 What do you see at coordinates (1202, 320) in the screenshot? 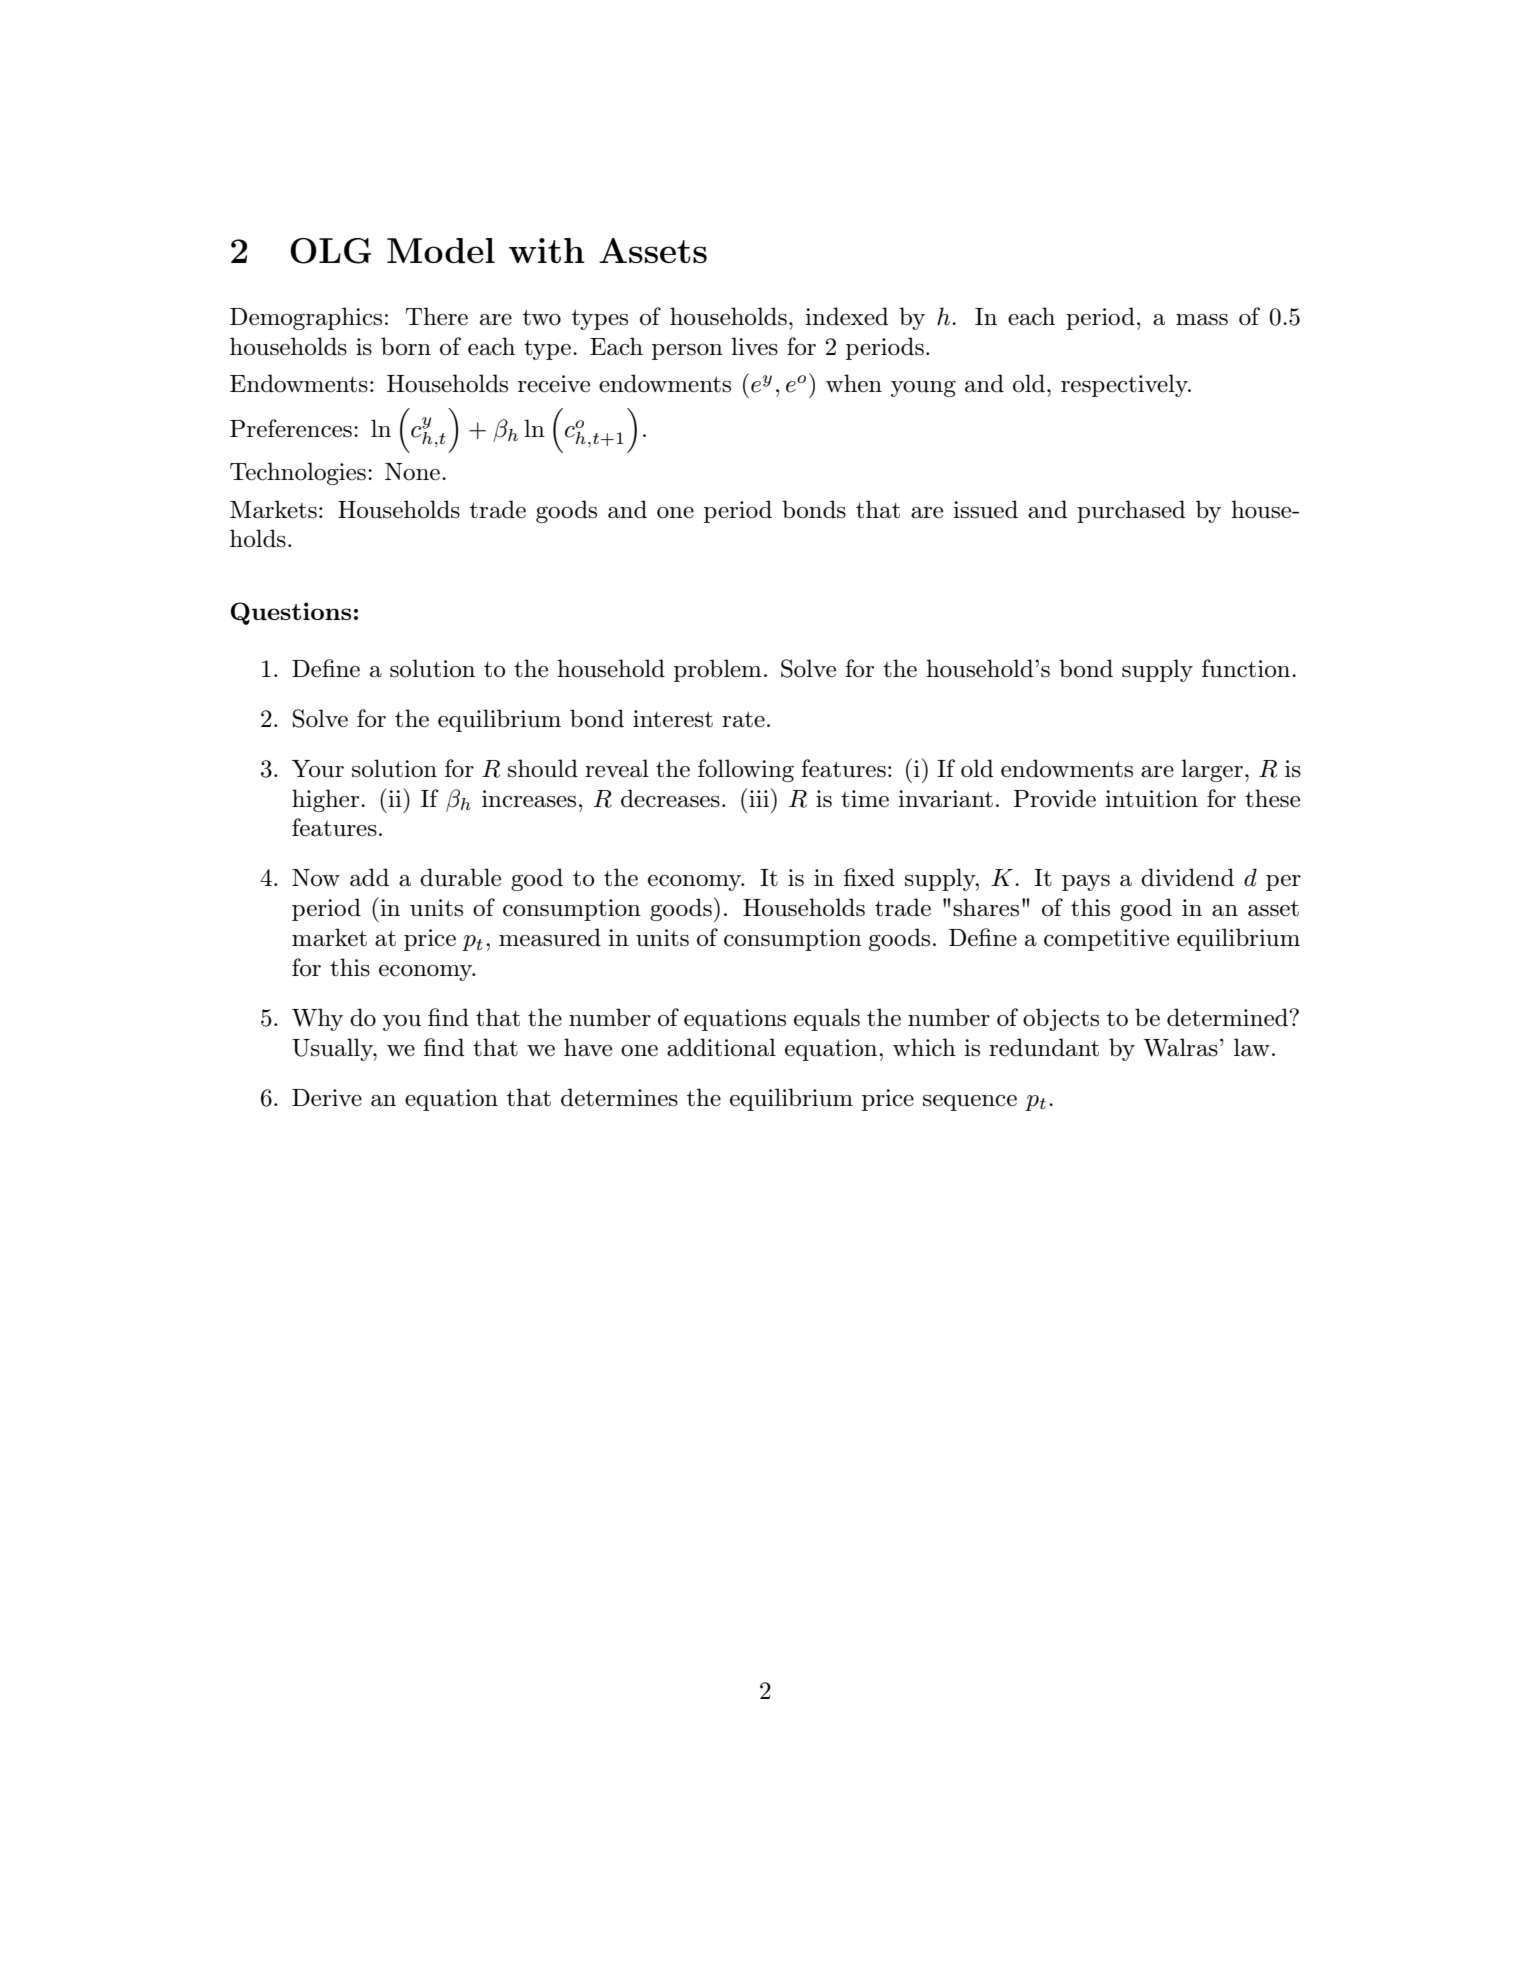
I see `mass` at bounding box center [1202, 320].
